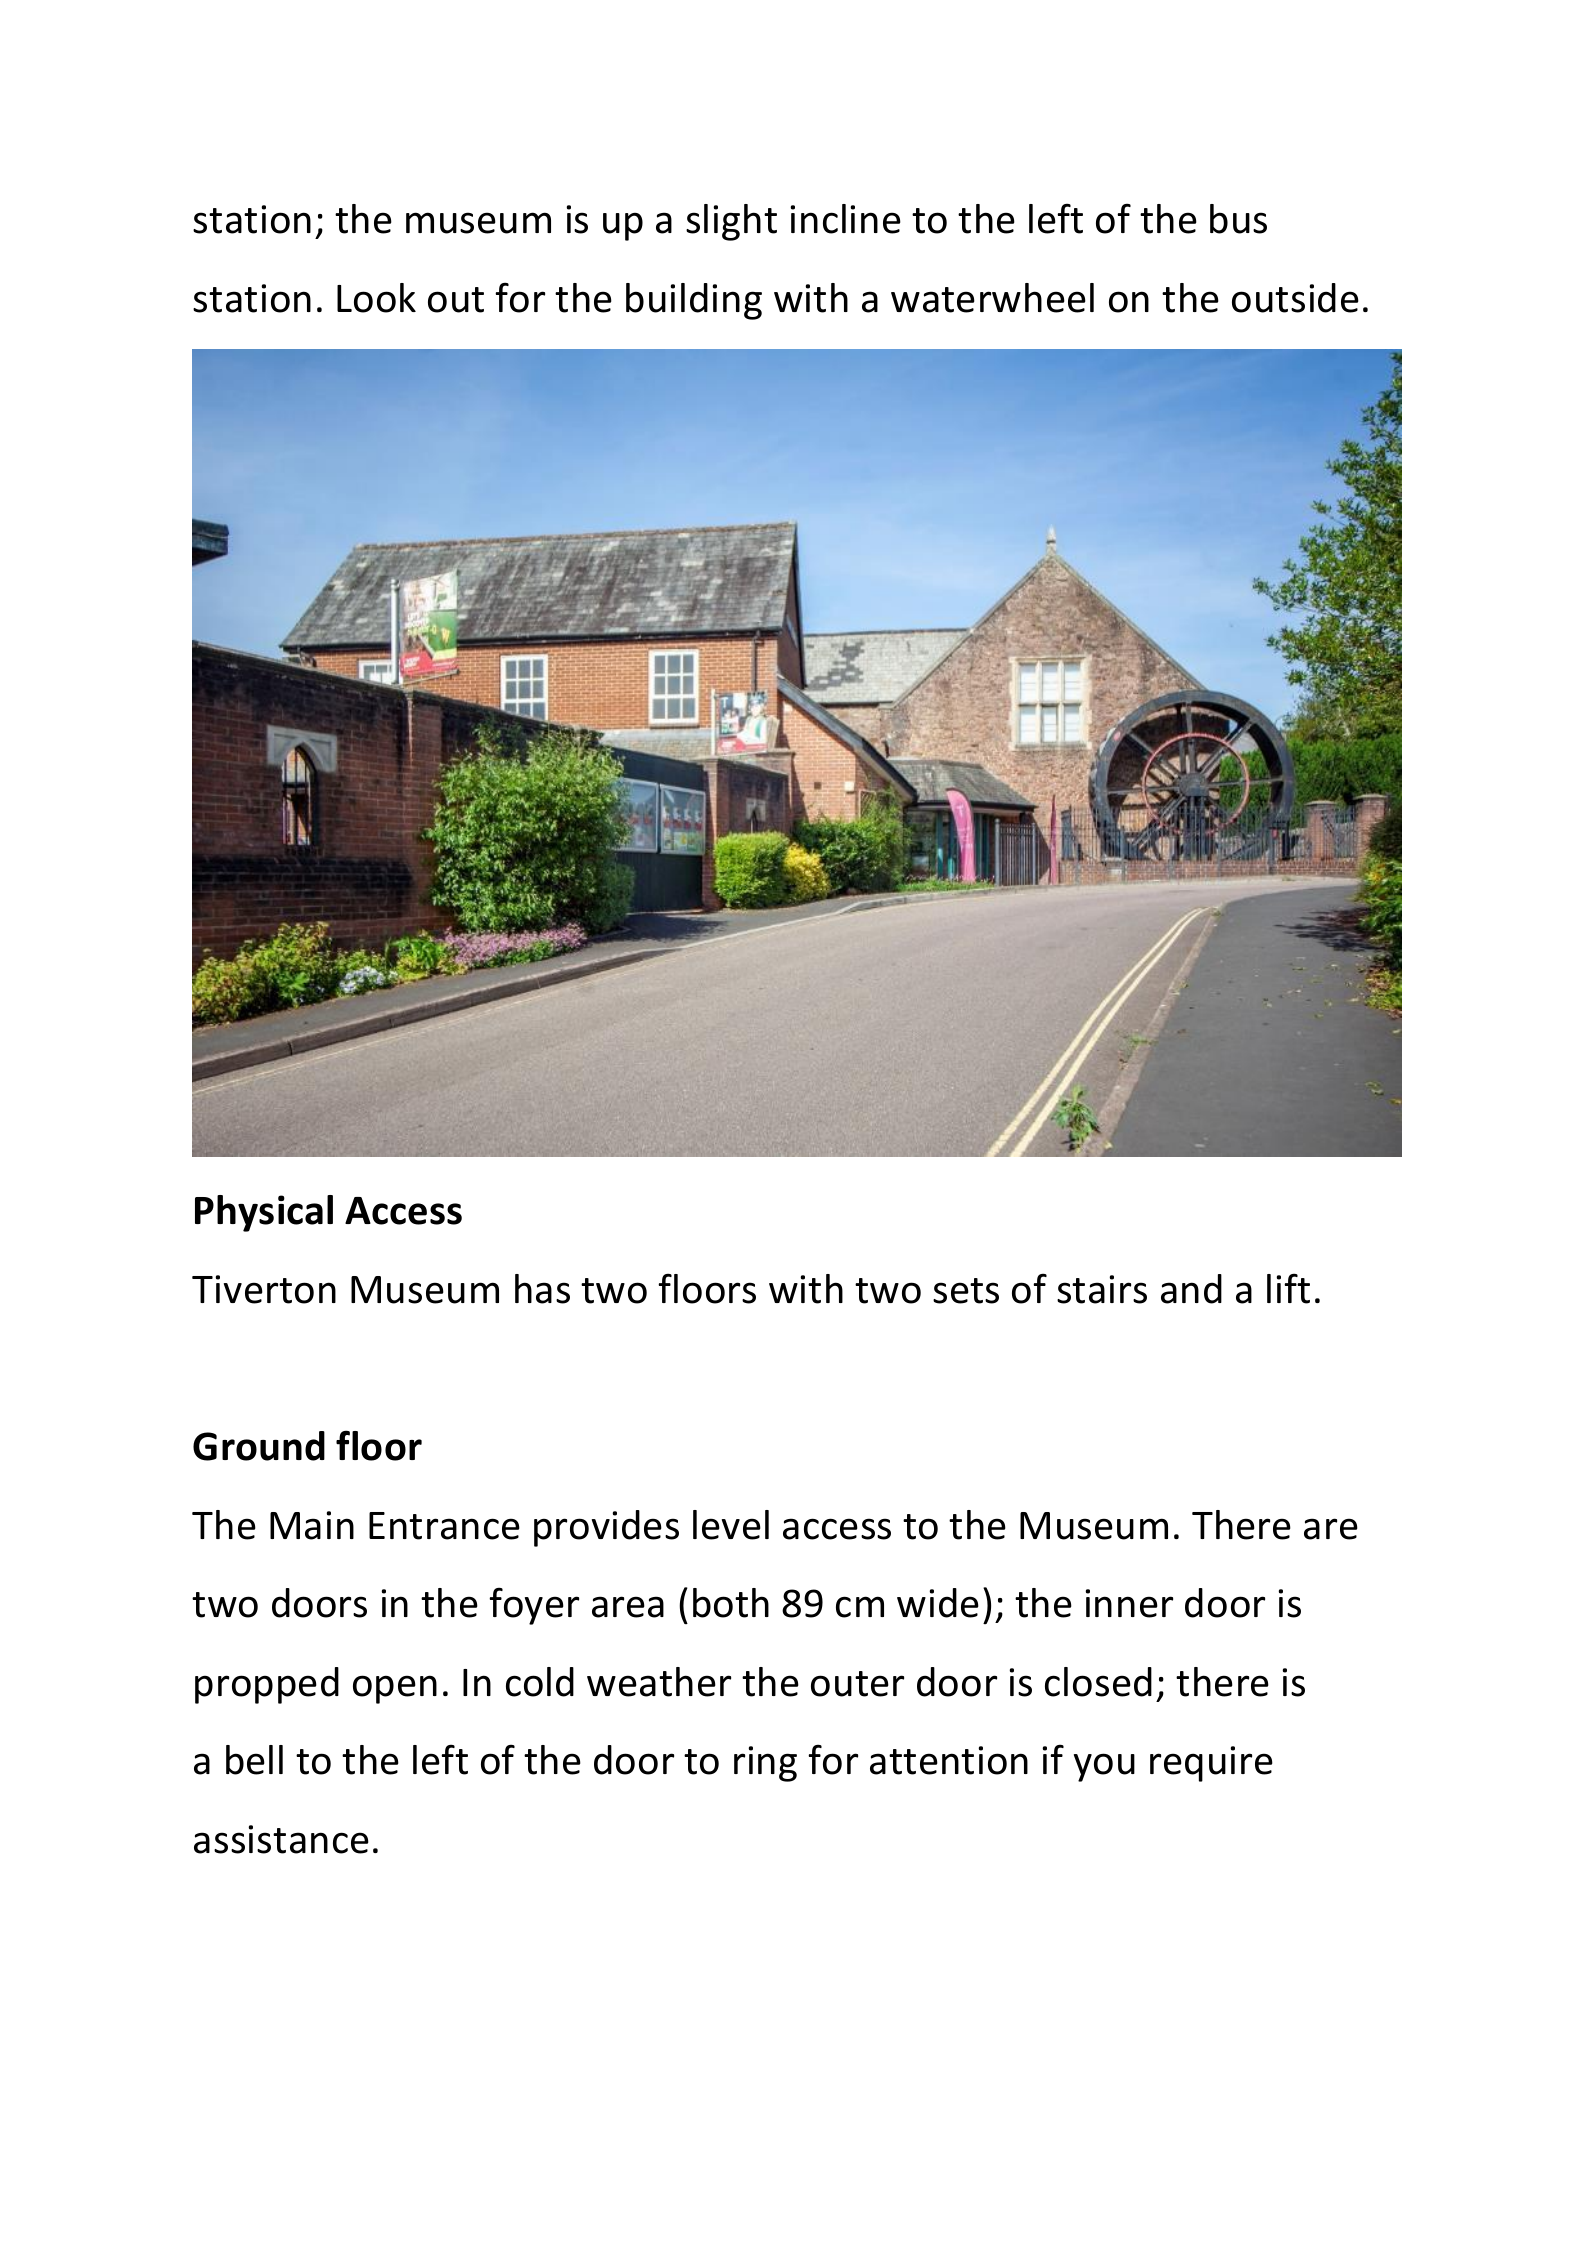  What do you see at coordinates (1238, 219) in the document?
I see `bus` at bounding box center [1238, 219].
